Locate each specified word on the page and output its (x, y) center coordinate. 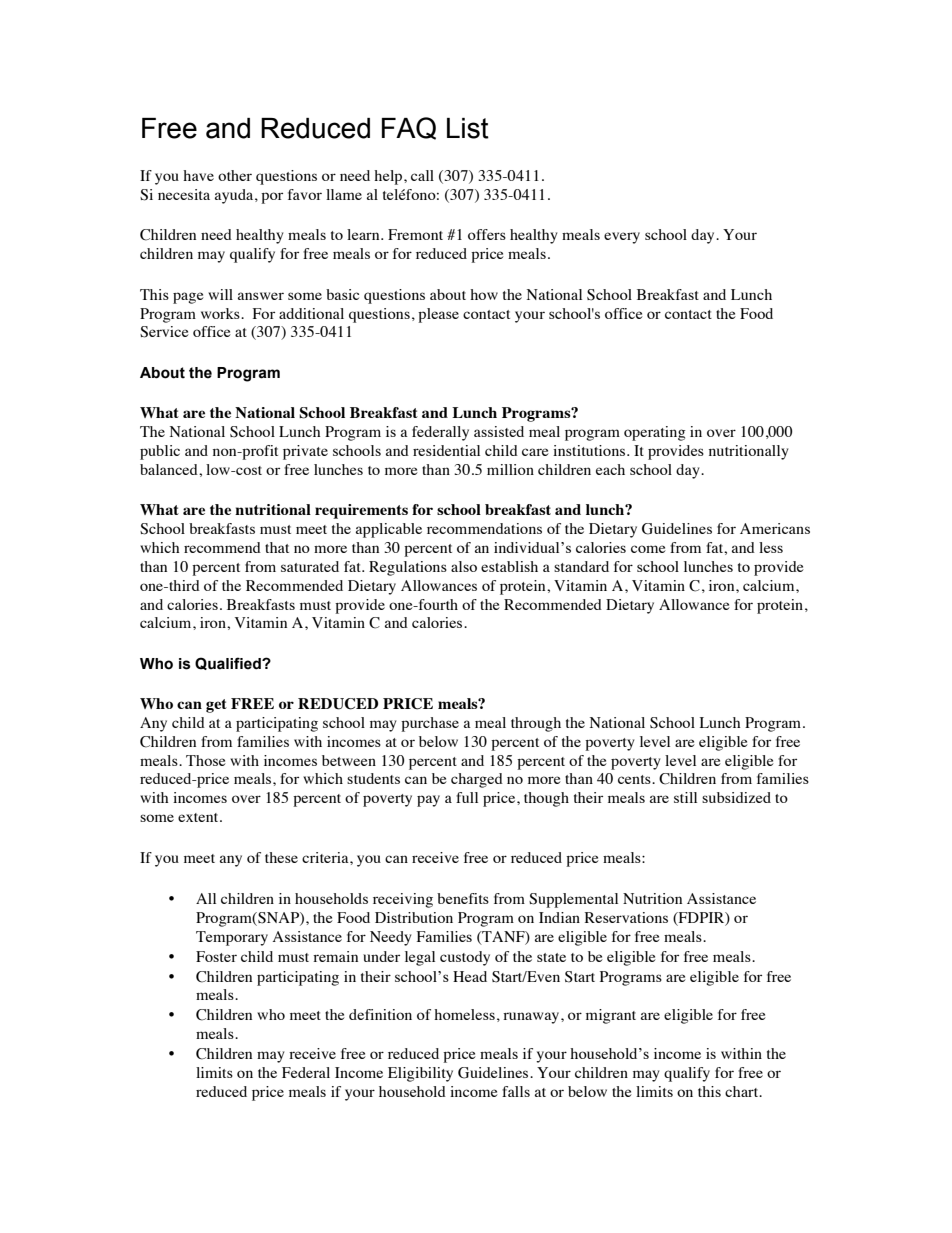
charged (477, 780)
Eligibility (420, 1074)
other (235, 175)
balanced (170, 469)
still (685, 797)
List (468, 128)
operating (655, 433)
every (622, 238)
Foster (216, 956)
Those (206, 760)
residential (446, 450)
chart (743, 1091)
